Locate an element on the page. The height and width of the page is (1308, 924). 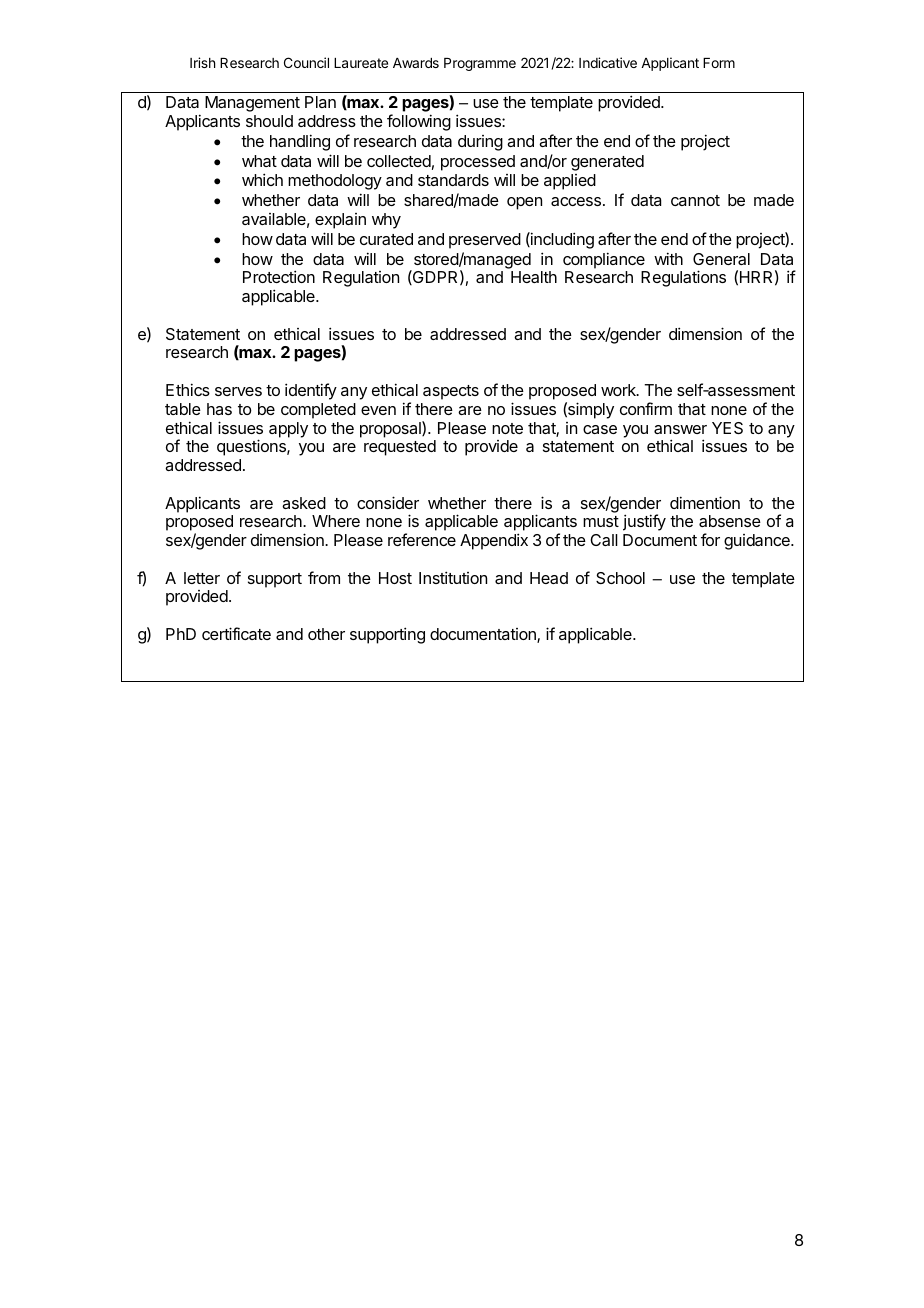
certificate is located at coordinates (236, 633).
